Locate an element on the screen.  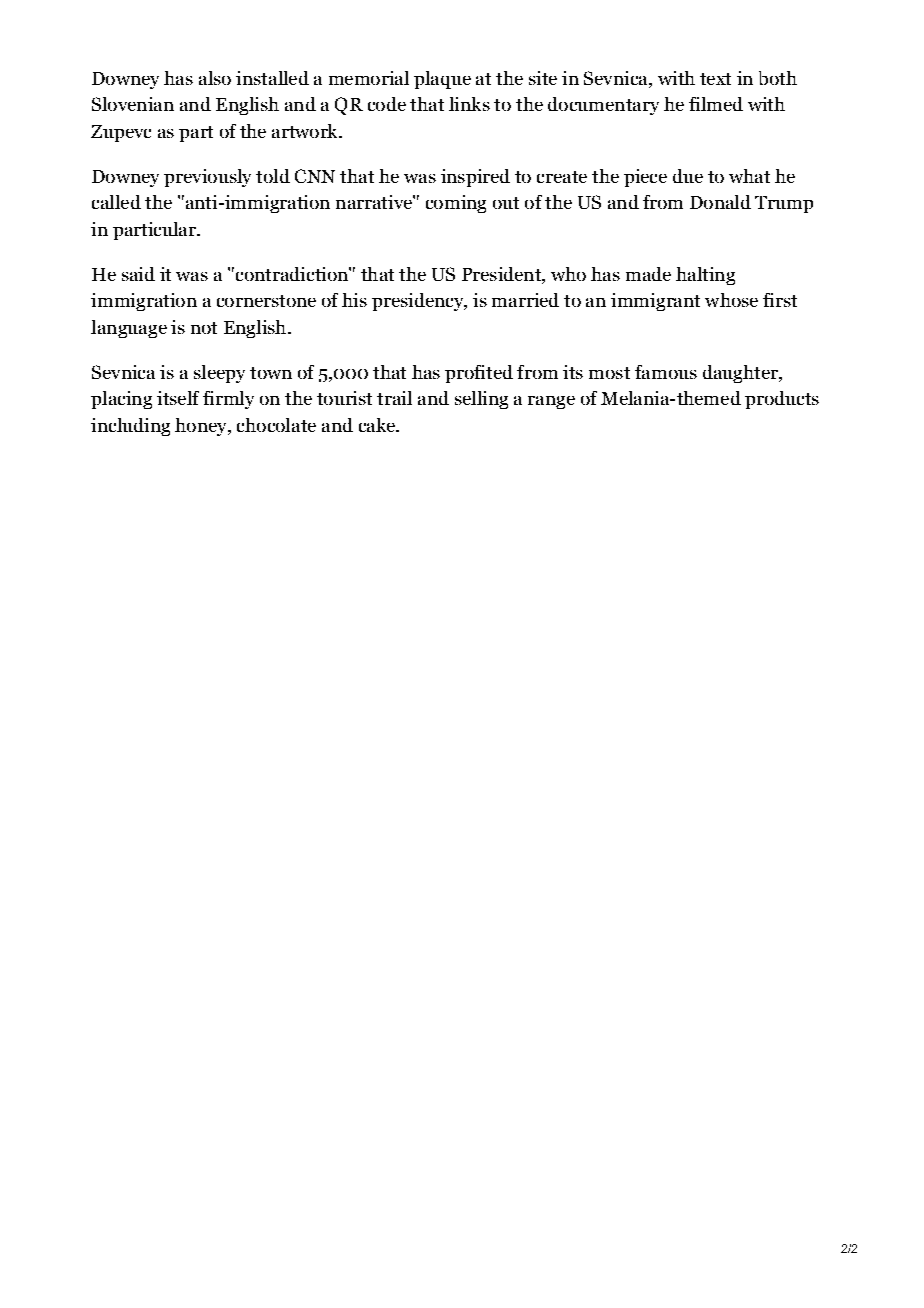
selling is located at coordinates (481, 400).
